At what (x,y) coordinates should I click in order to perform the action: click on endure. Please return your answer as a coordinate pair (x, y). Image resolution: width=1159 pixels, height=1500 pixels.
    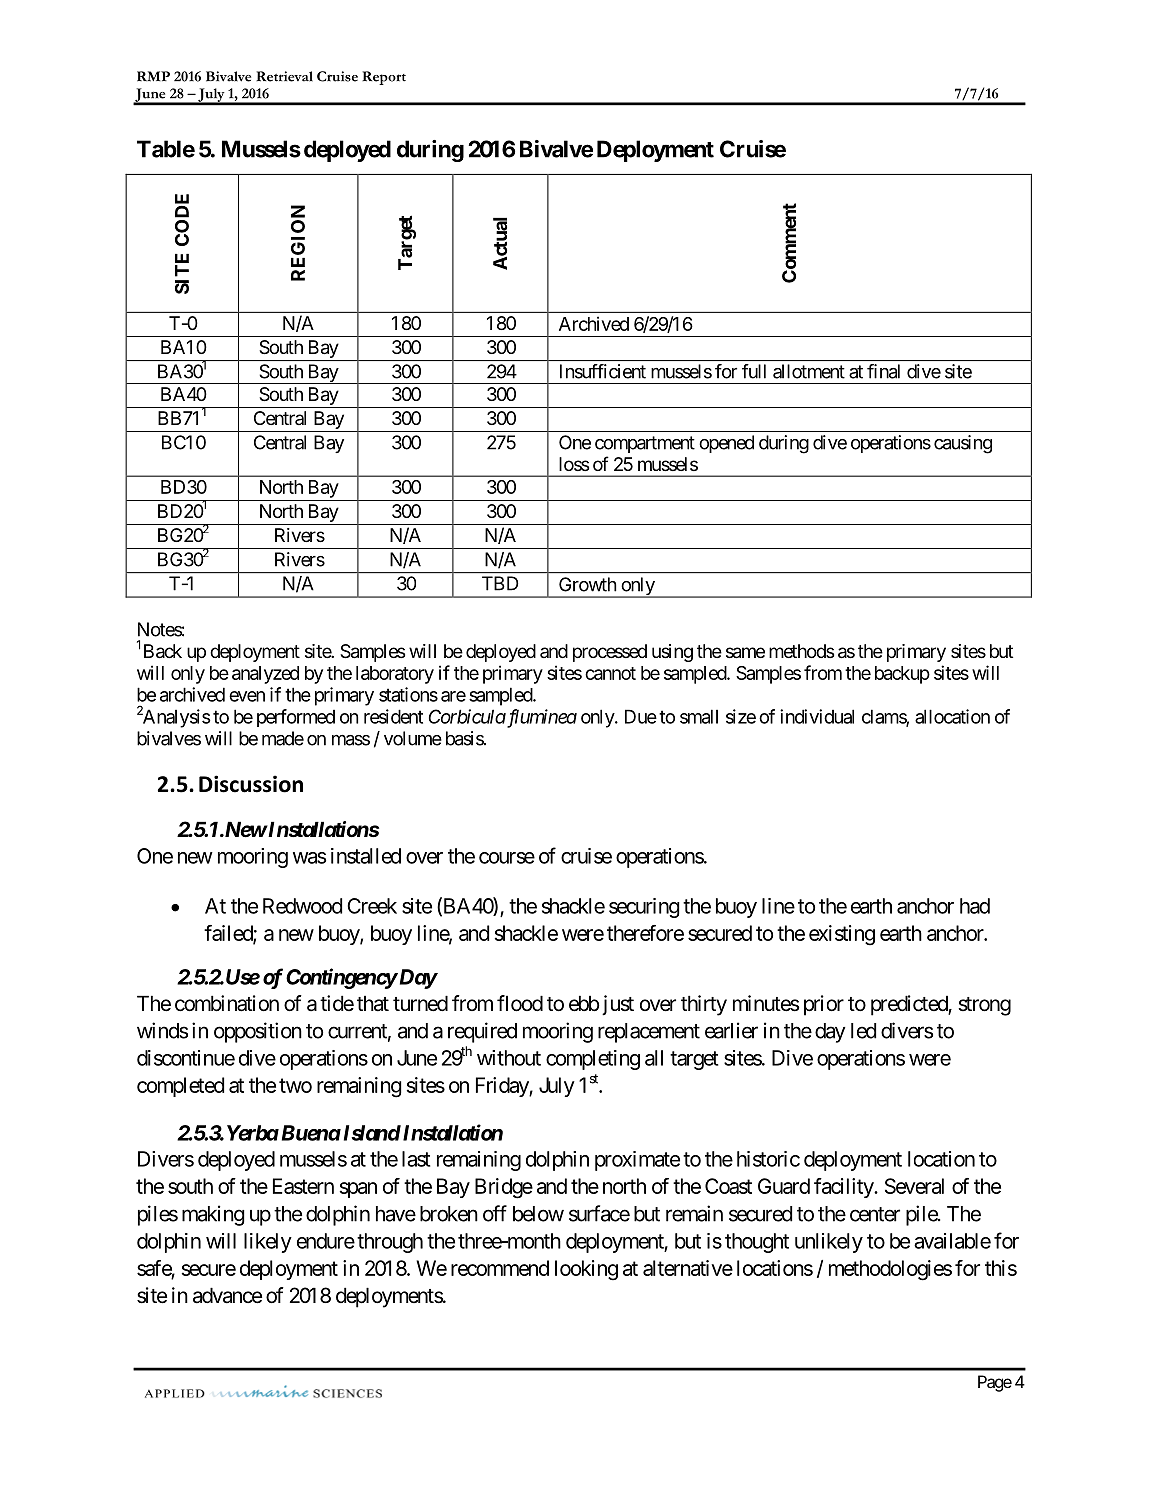
    Looking at the image, I should click on (326, 1241).
